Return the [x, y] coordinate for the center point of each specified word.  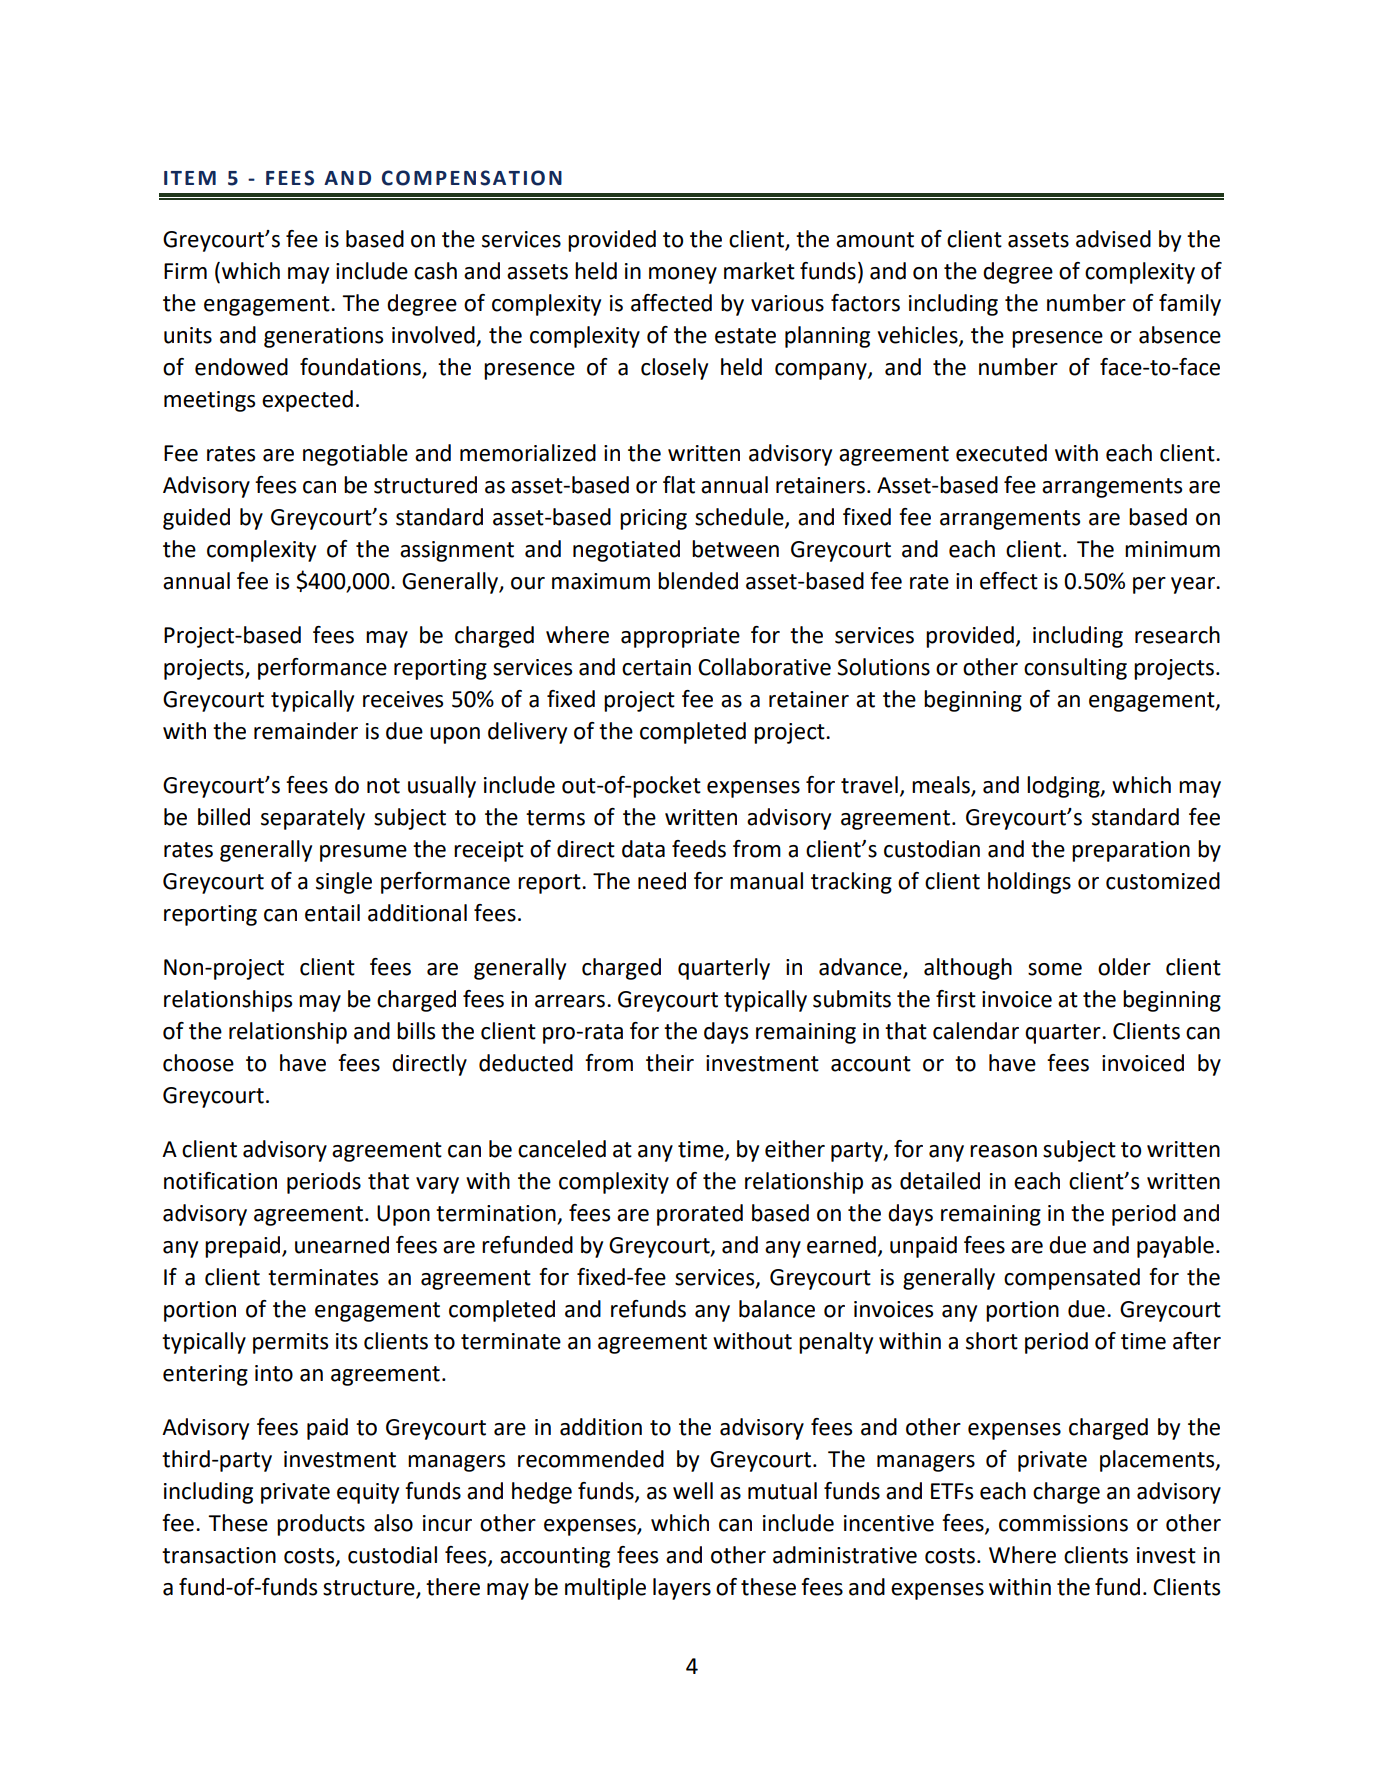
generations [323, 337]
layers [682, 1589]
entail [332, 913]
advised [1113, 239]
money [683, 275]
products [321, 1525]
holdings [1029, 883]
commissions [1063, 1523]
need [662, 881]
